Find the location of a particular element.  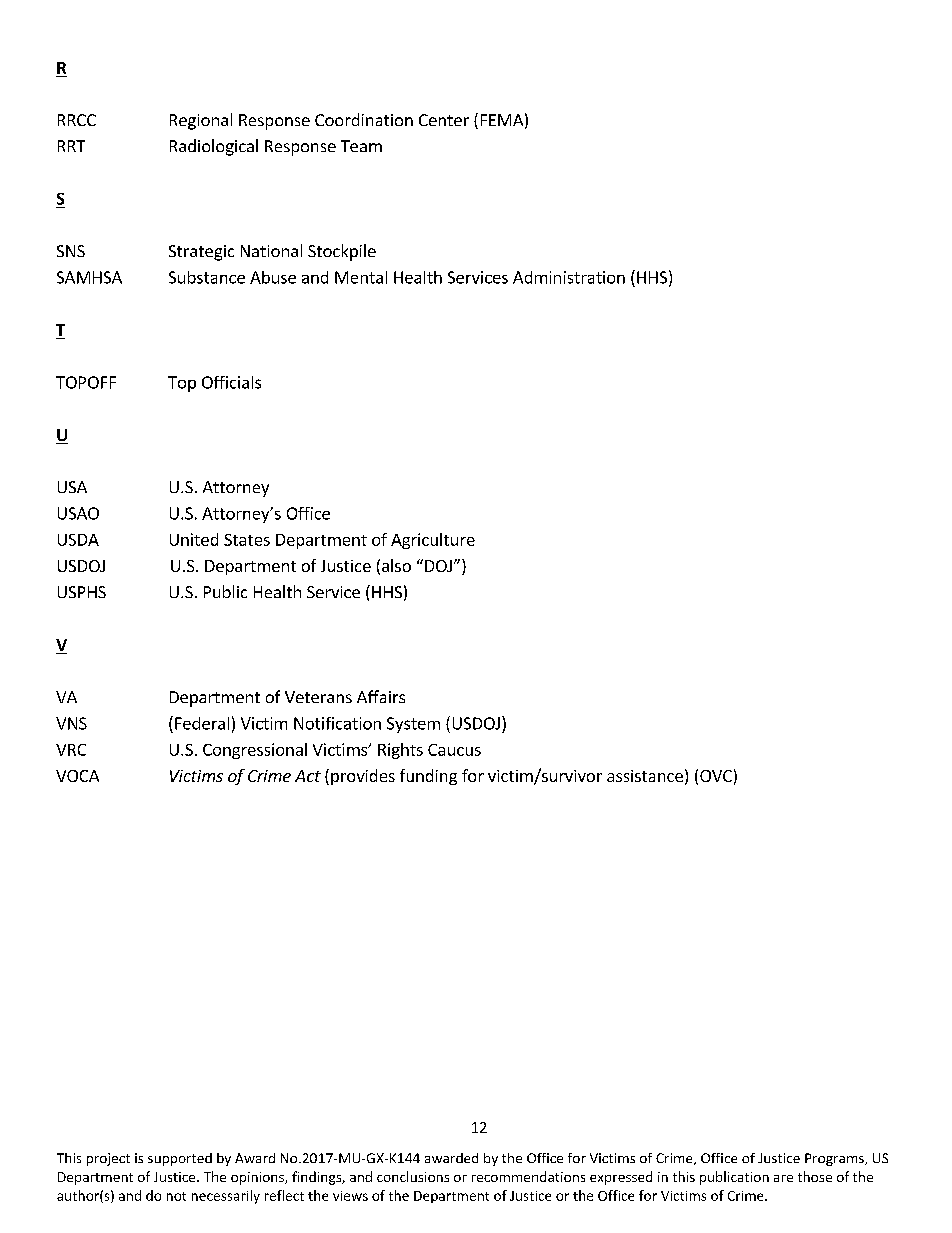

Radiological is located at coordinates (214, 147).
